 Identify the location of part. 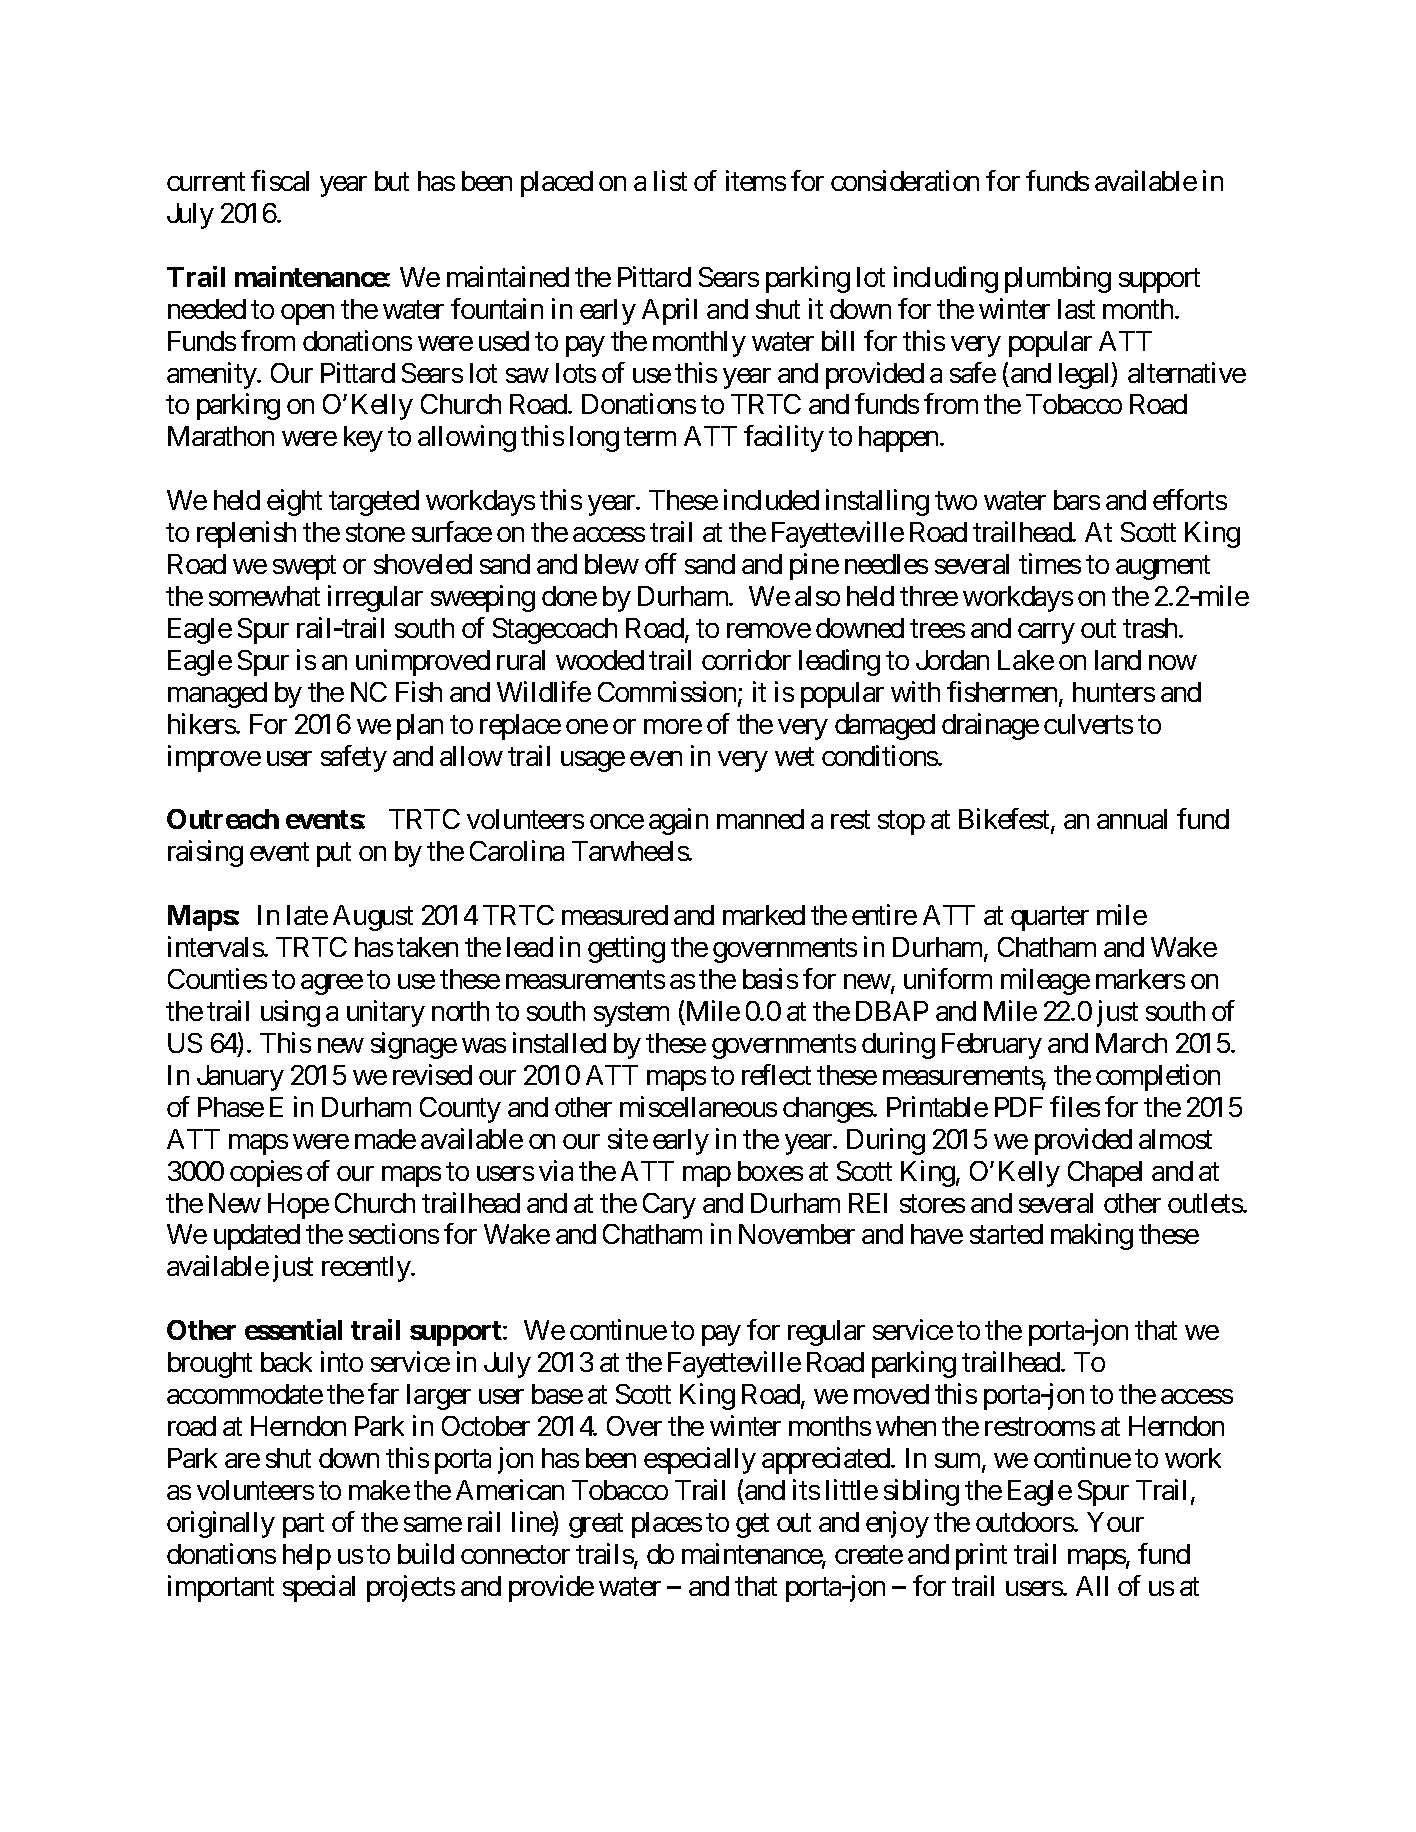
(303, 1526).
